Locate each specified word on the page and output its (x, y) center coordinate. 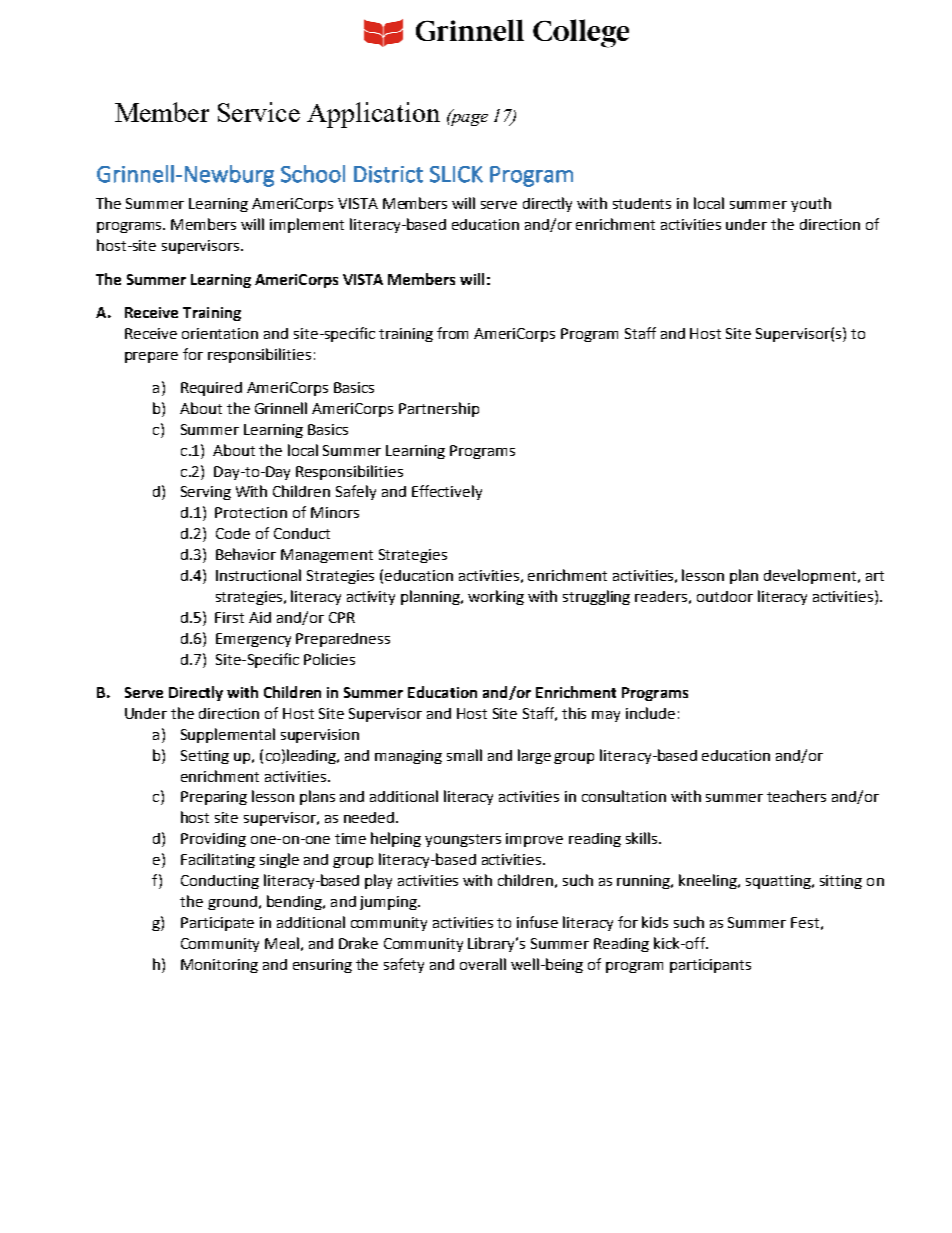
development (811, 576)
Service (259, 112)
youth (811, 204)
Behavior (246, 554)
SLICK (456, 174)
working (496, 597)
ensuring (322, 966)
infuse (537, 922)
